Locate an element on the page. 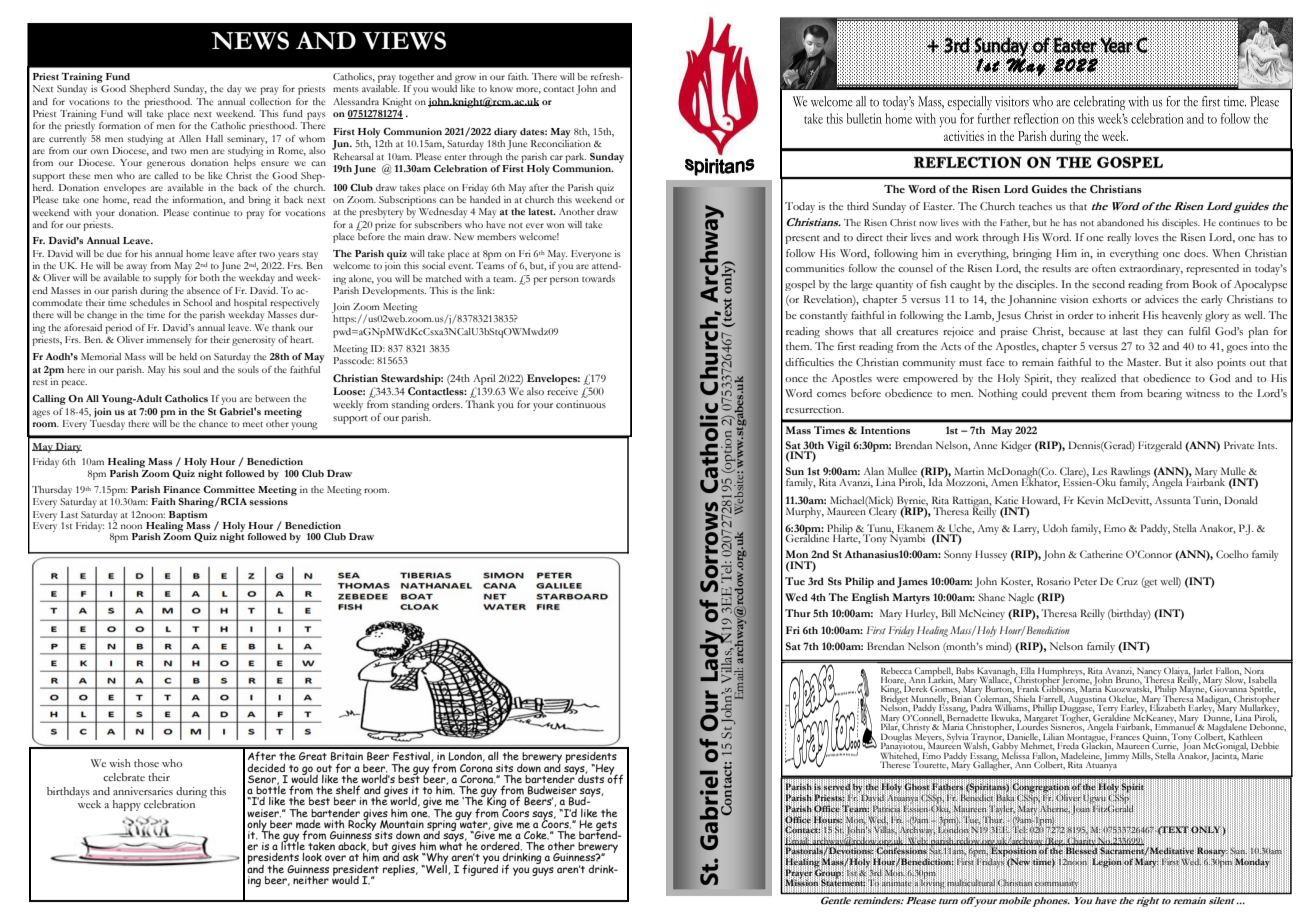 The width and height of the page is (1308, 924). Monday is located at coordinates (1252, 862).
